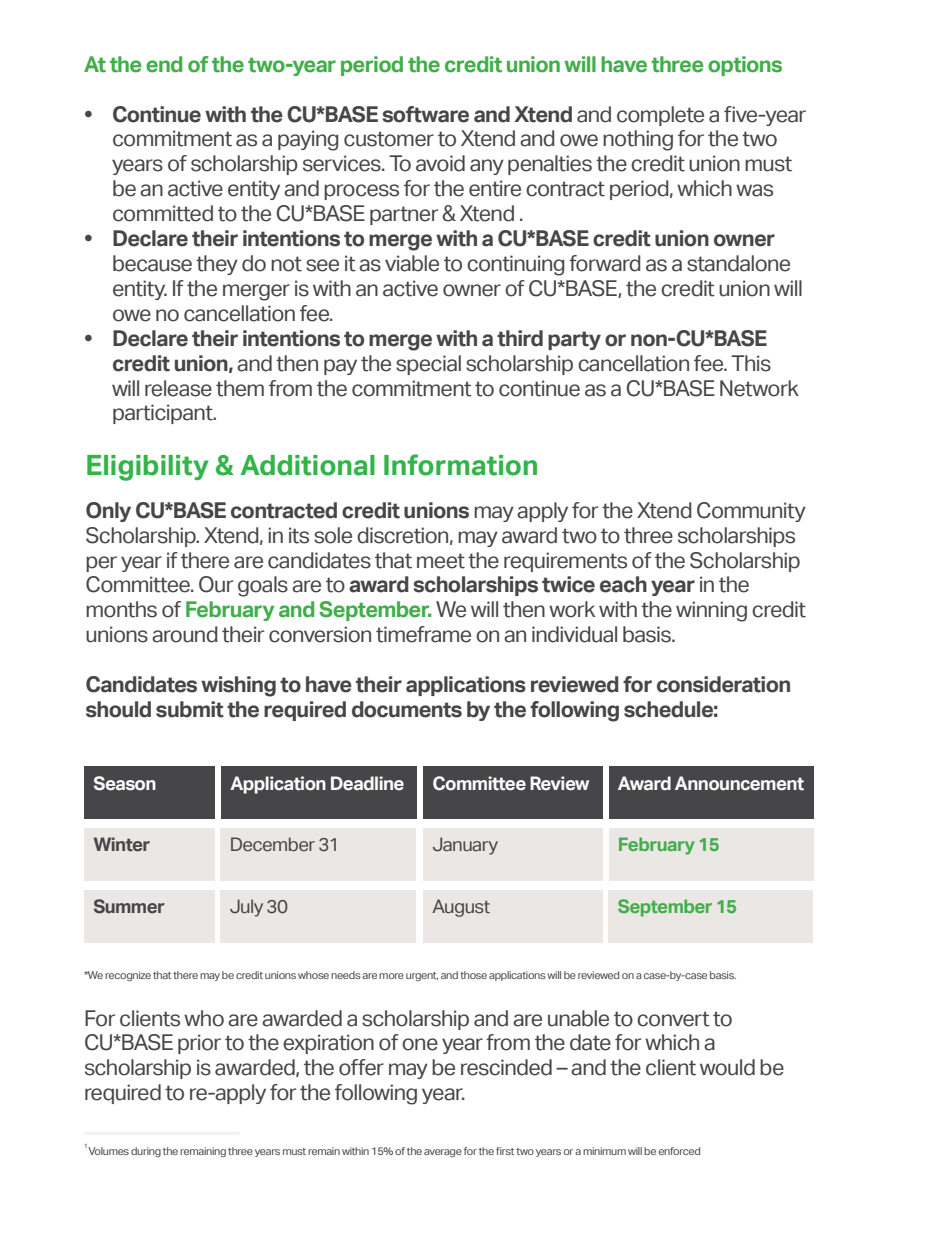 Image resolution: width=952 pixels, height=1233 pixels. I want to click on software, so click(425, 114).
